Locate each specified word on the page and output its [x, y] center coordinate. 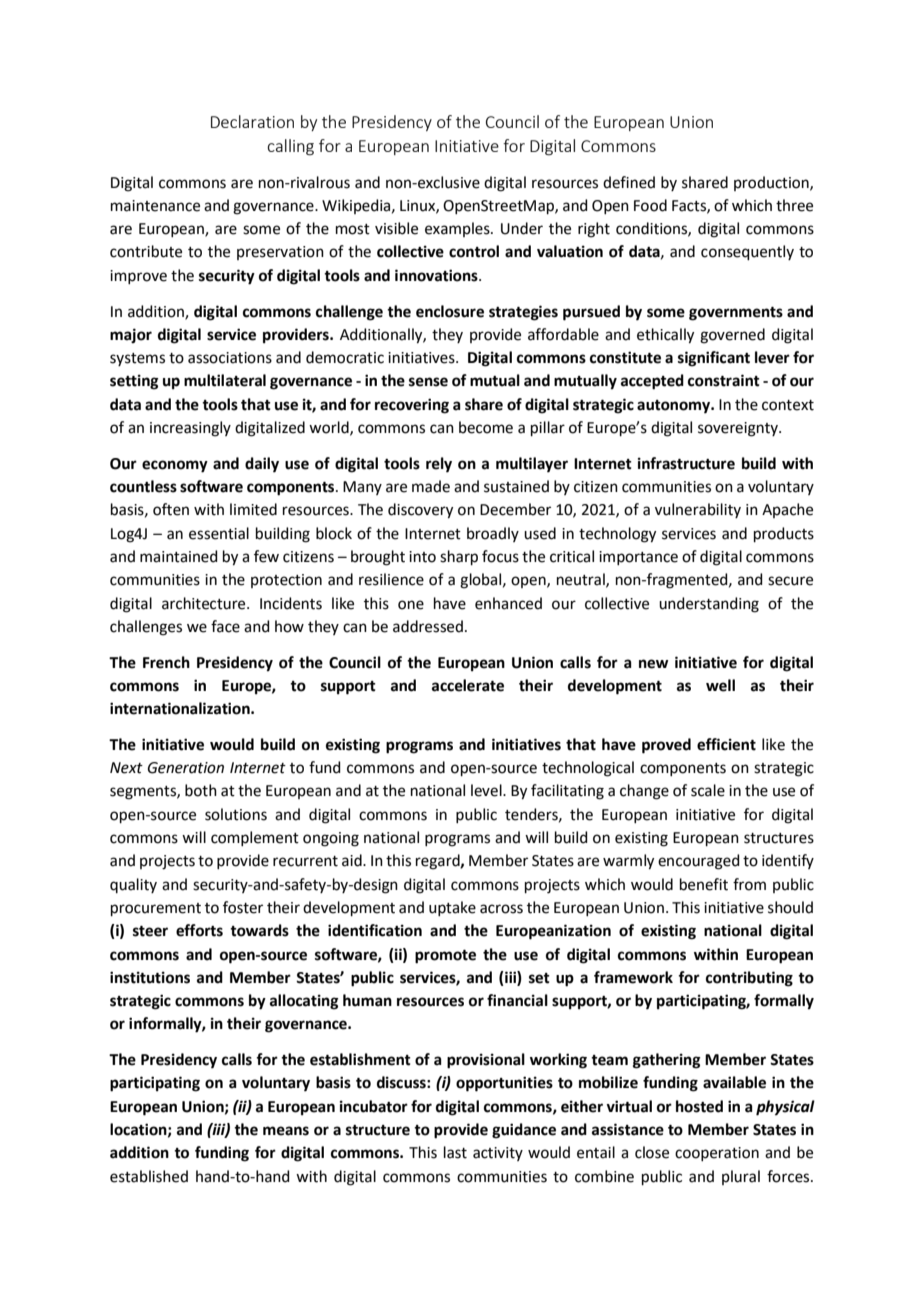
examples [458, 229]
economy [175, 466]
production [772, 183]
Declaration [252, 121]
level [487, 790]
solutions [236, 814]
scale [708, 790]
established [149, 1176]
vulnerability [698, 510]
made [431, 486]
